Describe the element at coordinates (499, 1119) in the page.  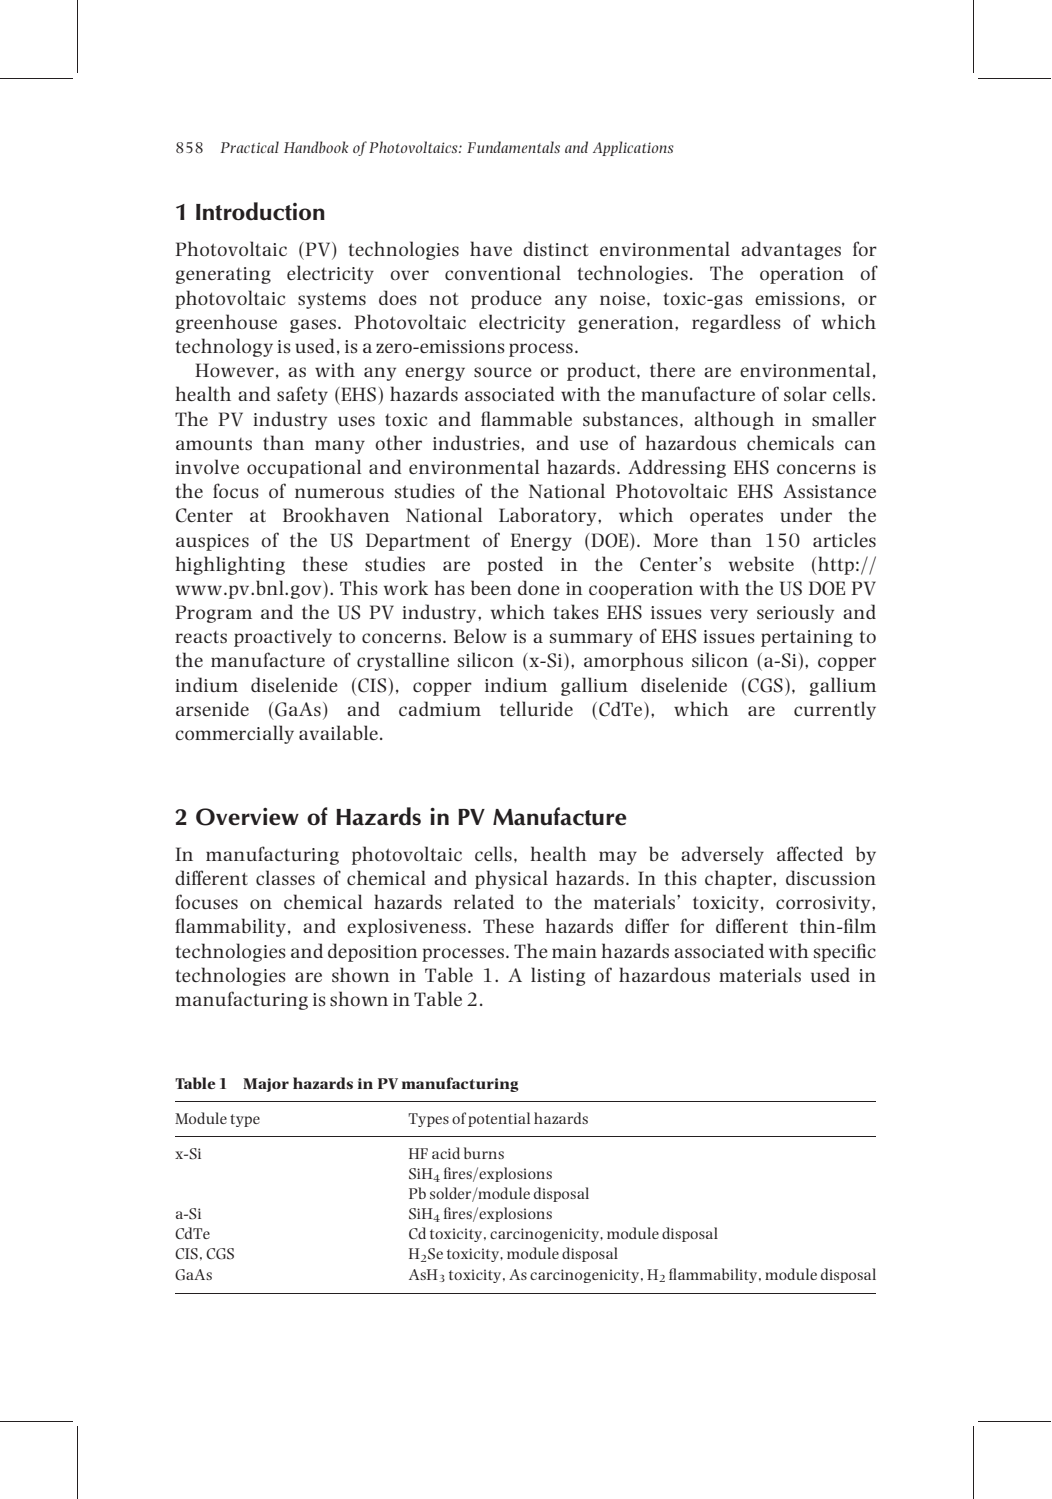
I see `potential` at that location.
